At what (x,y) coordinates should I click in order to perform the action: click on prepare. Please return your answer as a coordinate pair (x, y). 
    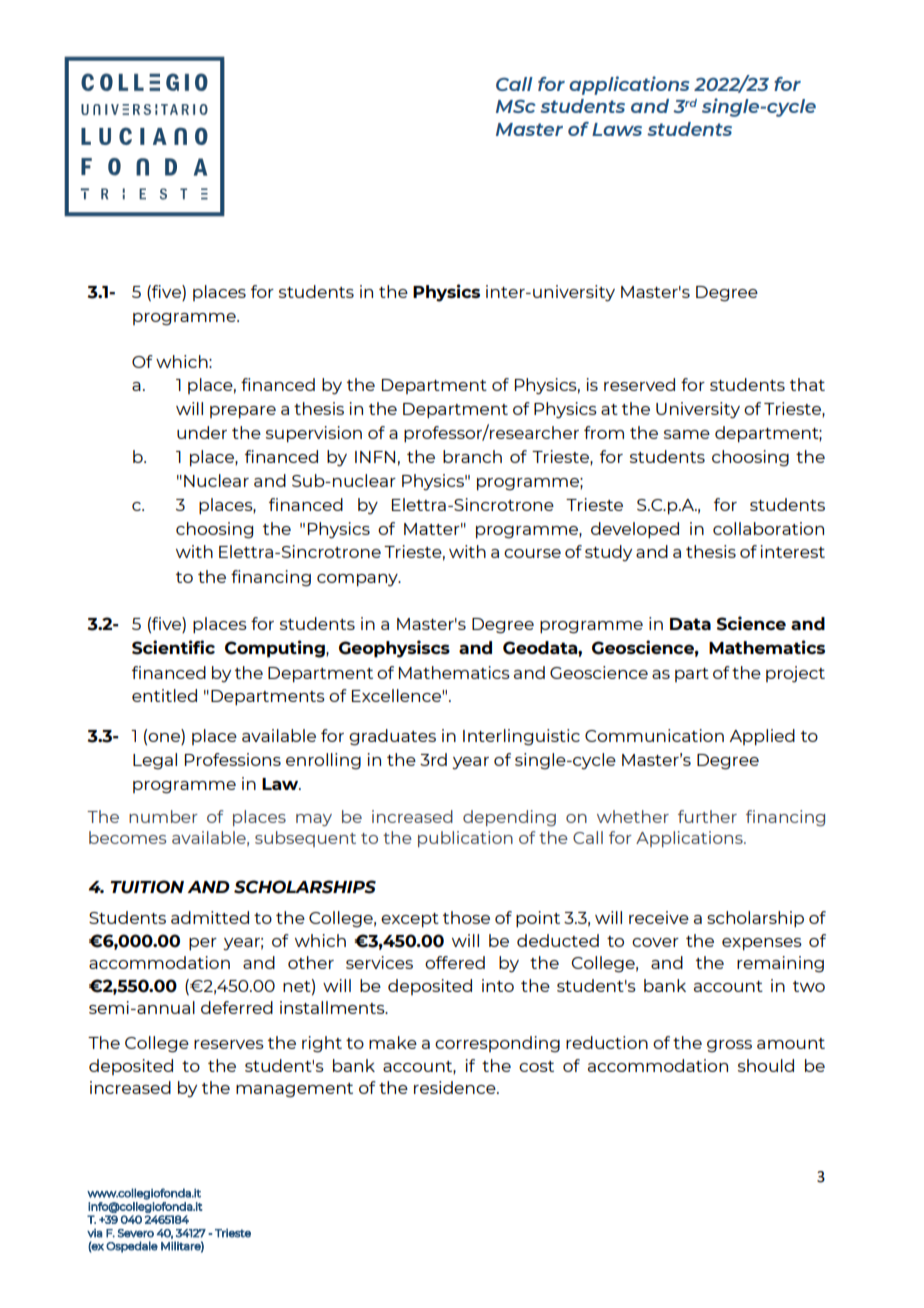
    Looking at the image, I should click on (243, 412).
